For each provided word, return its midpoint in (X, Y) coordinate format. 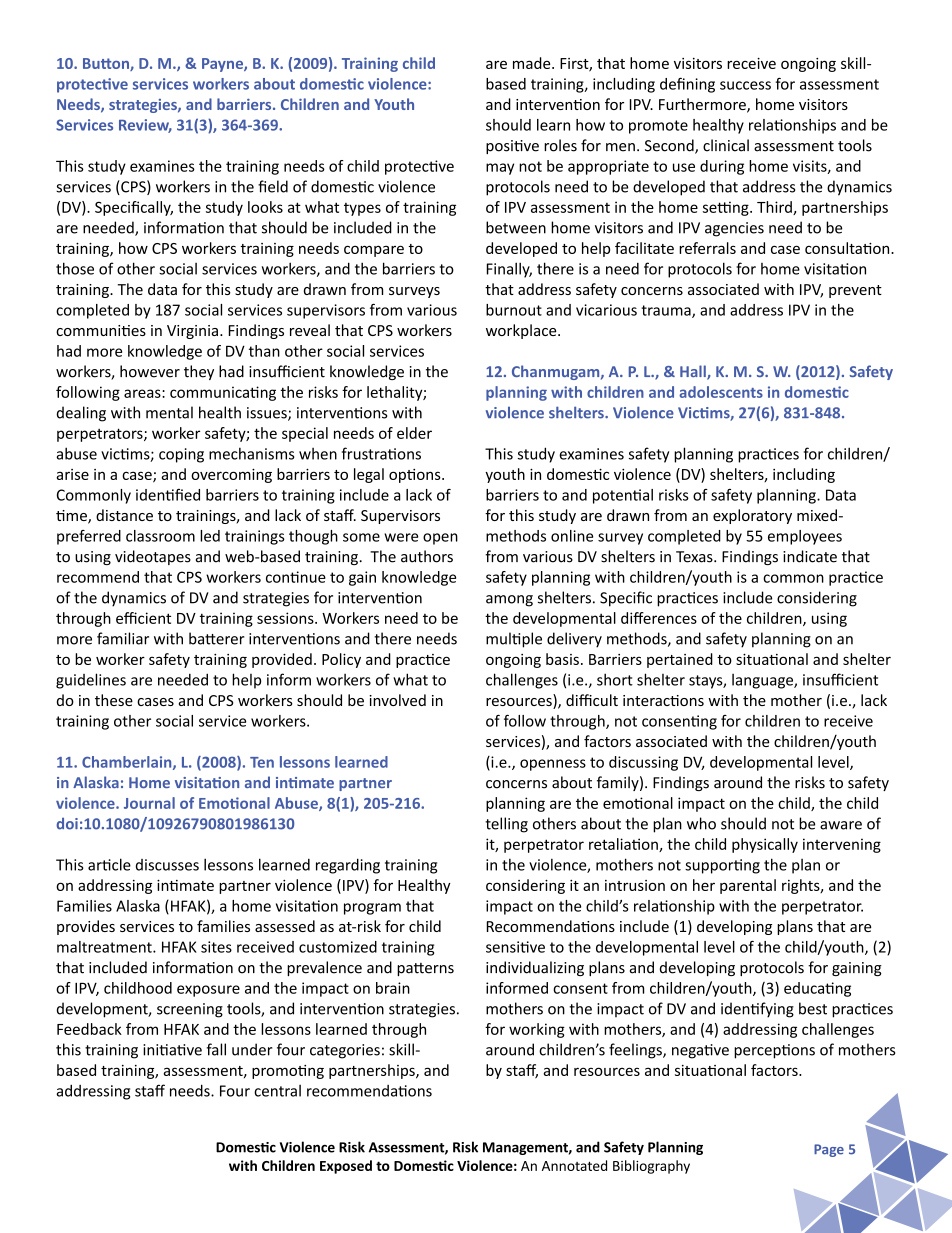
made (533, 63)
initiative (172, 1050)
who (701, 823)
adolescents (721, 392)
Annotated (574, 1165)
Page (829, 1150)
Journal (149, 803)
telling (506, 825)
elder (414, 433)
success (745, 85)
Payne (223, 65)
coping (181, 455)
